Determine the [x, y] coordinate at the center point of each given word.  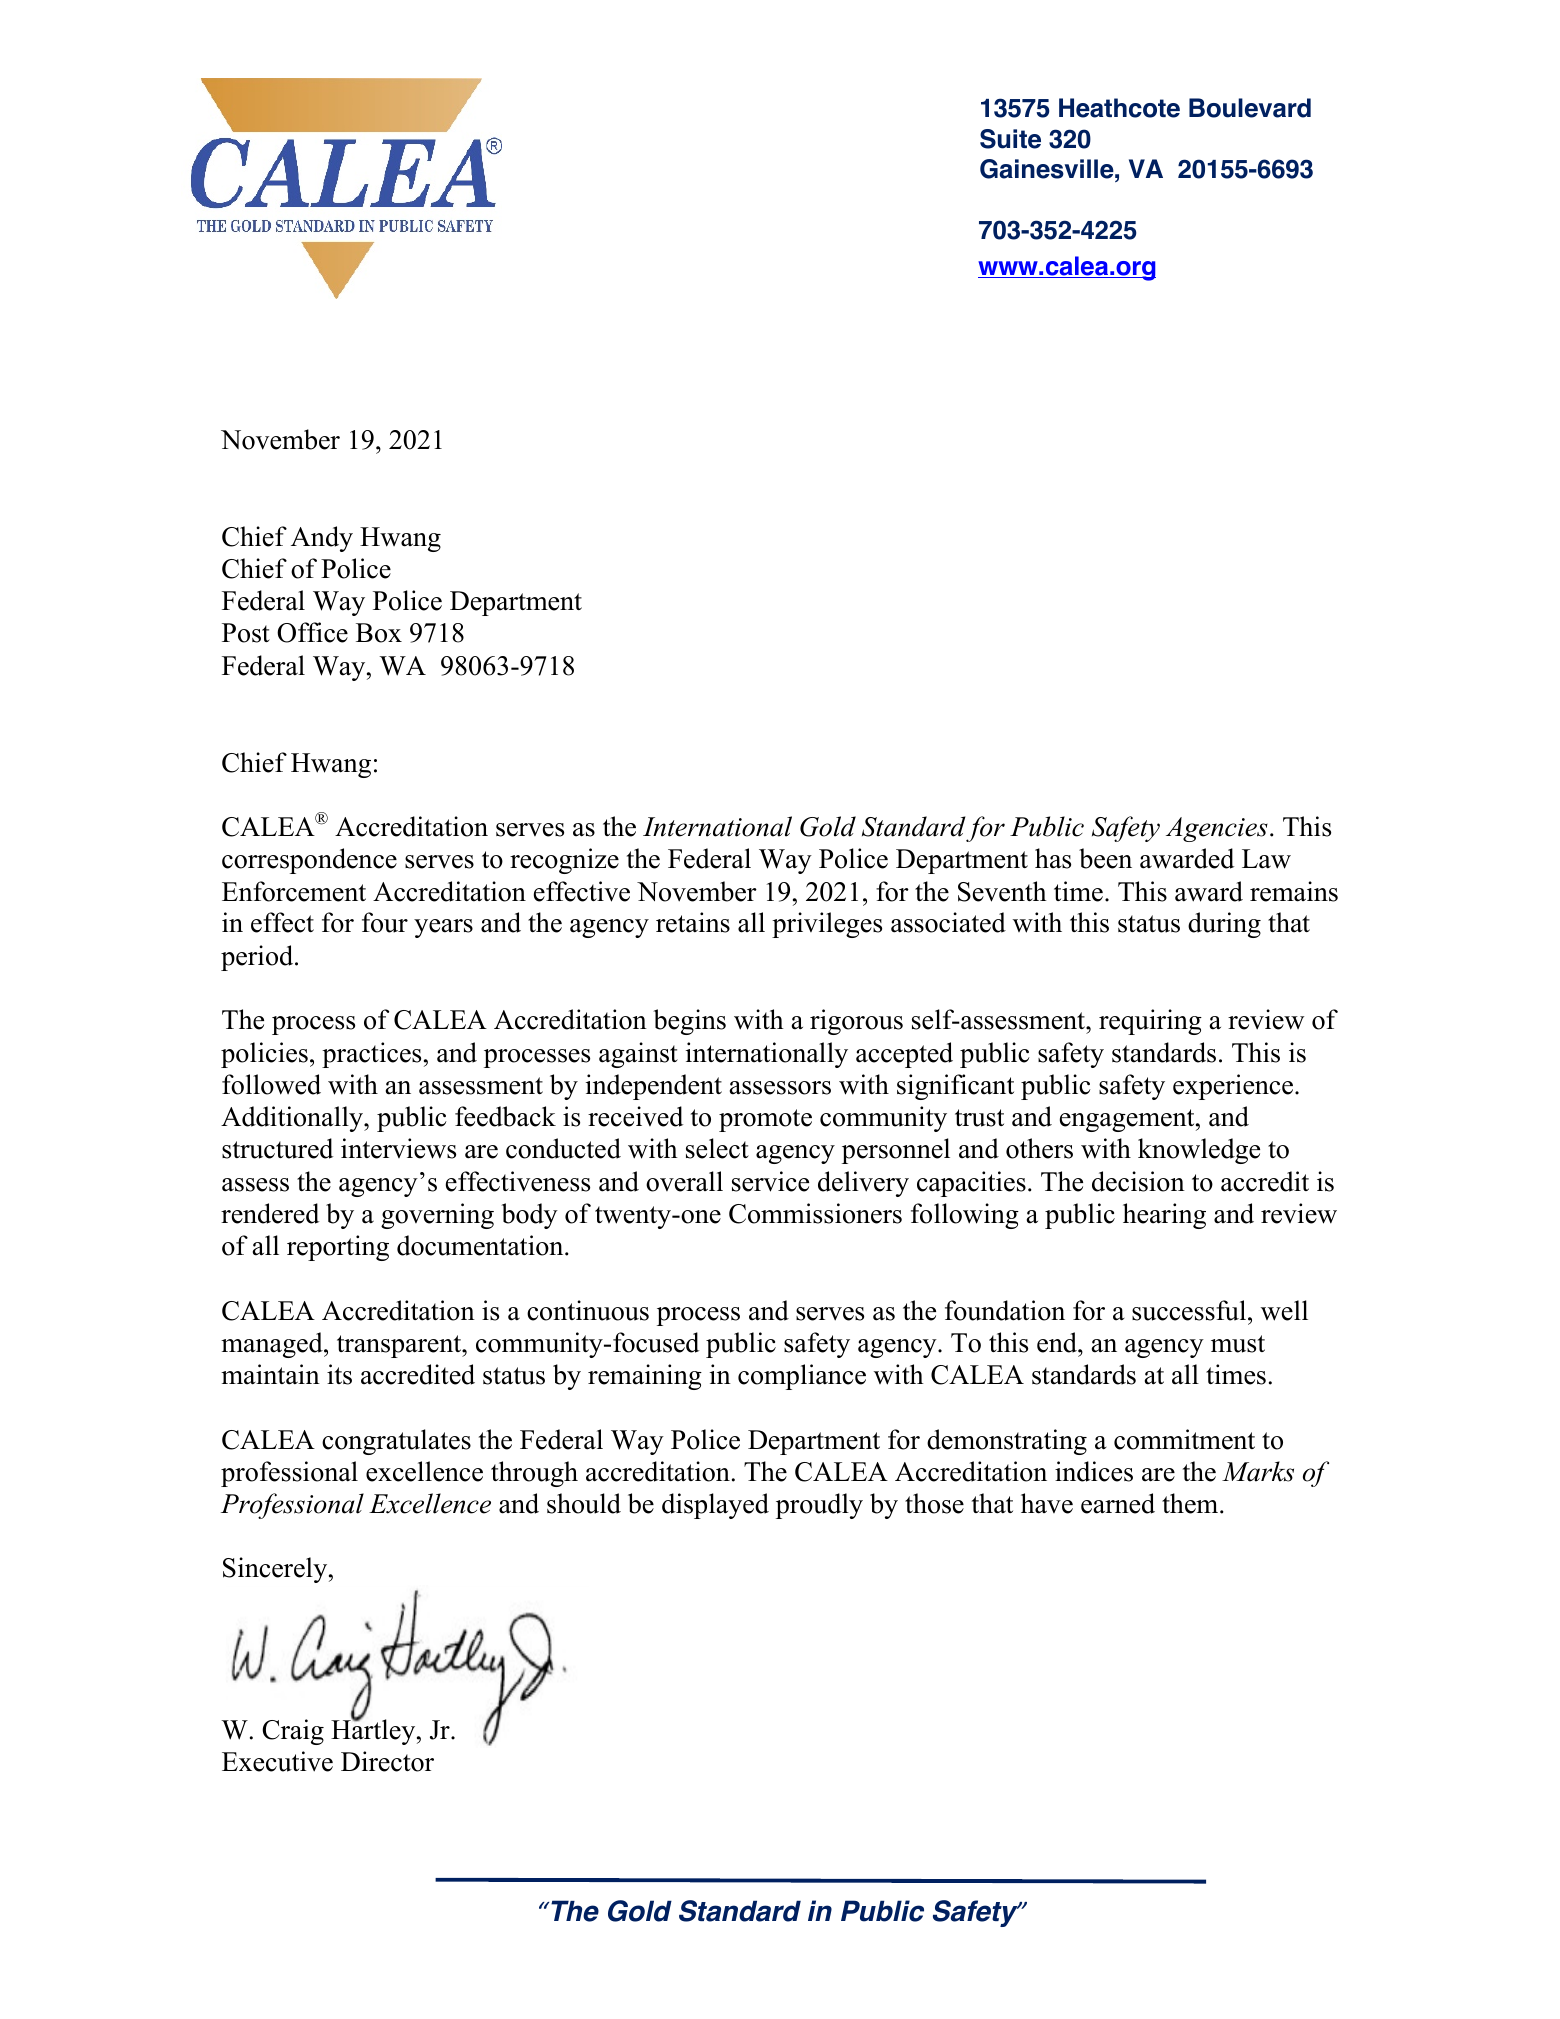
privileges [827, 925]
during [1224, 925]
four [385, 922]
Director [387, 1761]
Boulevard [1250, 108]
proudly [819, 1506]
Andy [322, 539]
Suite [1010, 139]
